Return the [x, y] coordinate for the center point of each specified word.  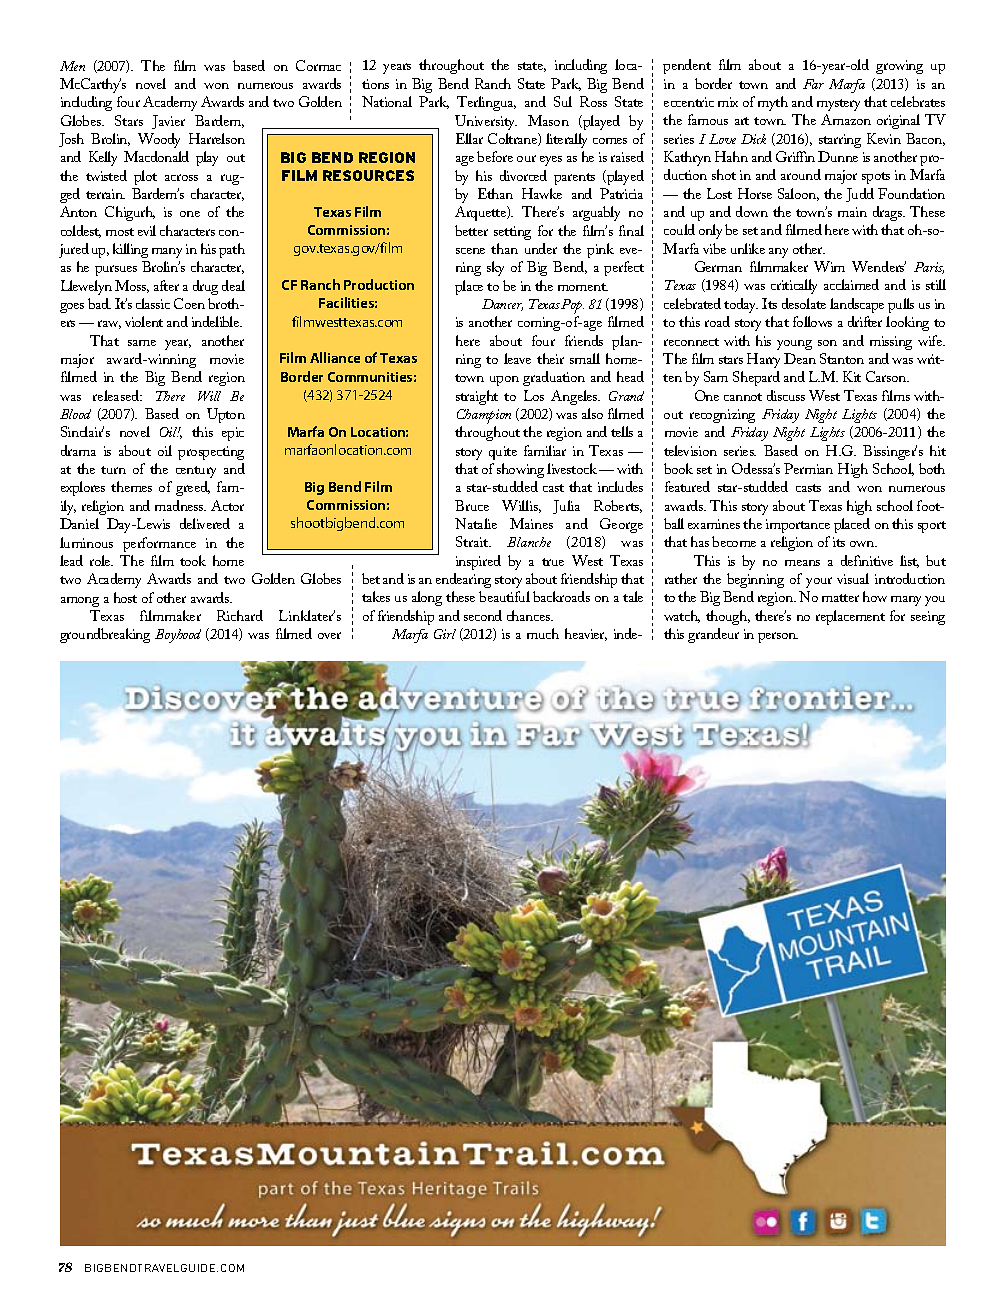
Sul [563, 101]
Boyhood [178, 636]
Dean [800, 358]
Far [813, 84]
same [142, 343]
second [483, 615]
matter [840, 598]
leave [517, 358]
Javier [168, 122]
